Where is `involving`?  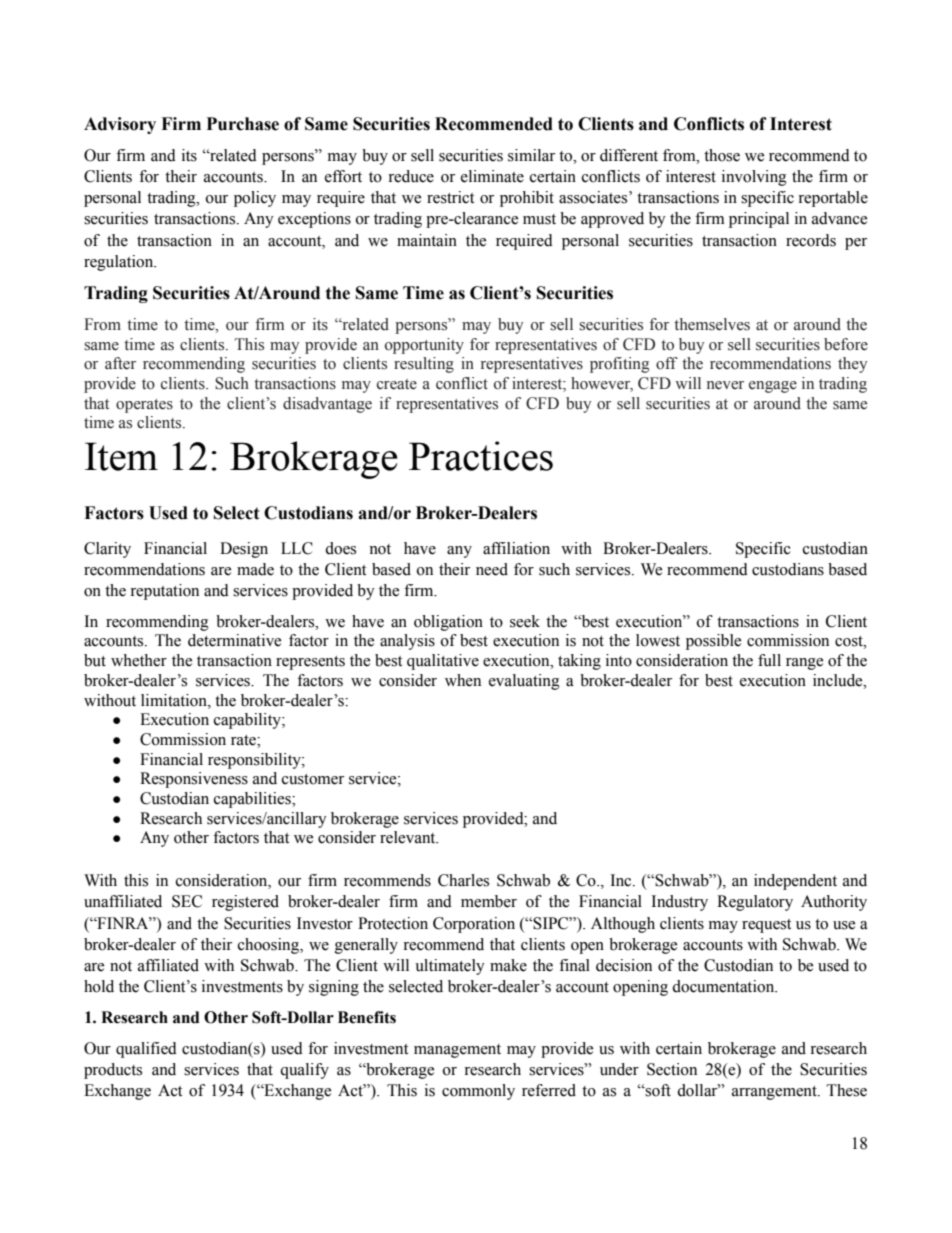
involving is located at coordinates (754, 178).
